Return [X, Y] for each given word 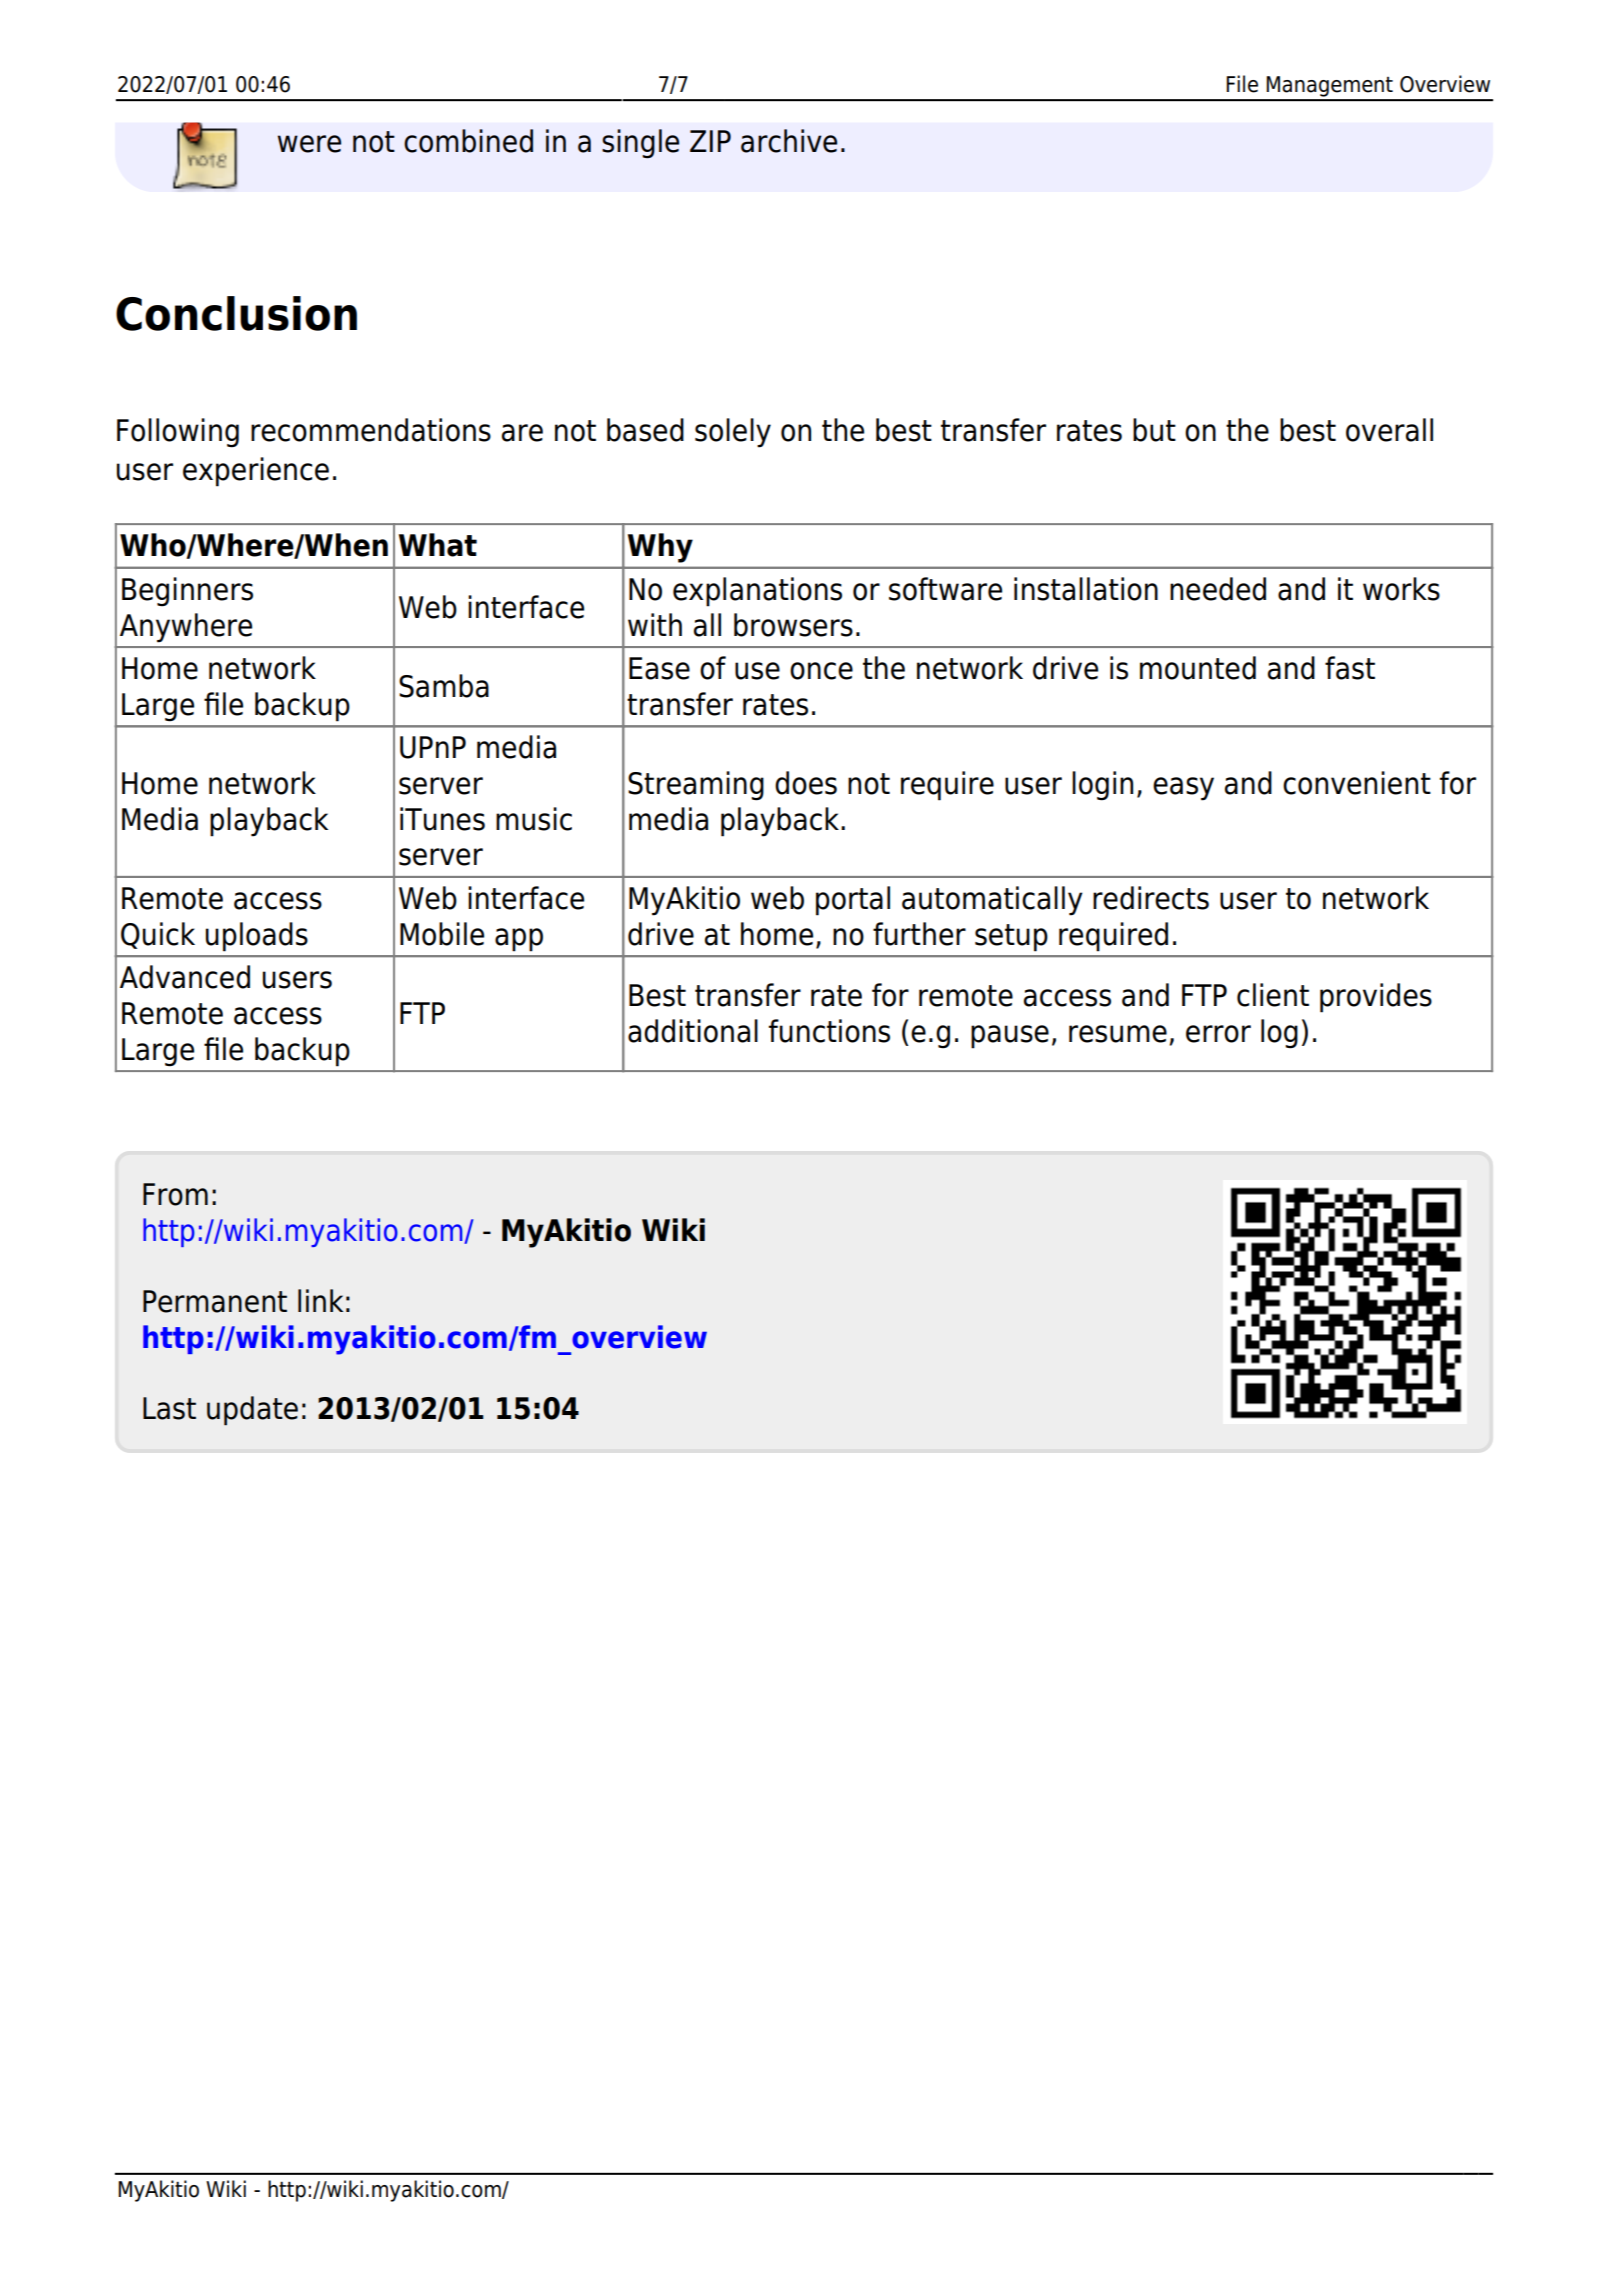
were [309, 144]
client [1273, 995]
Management [1329, 86]
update [252, 1411]
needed [1218, 589]
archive [789, 141]
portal [853, 901]
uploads [257, 937]
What [438, 545]
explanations [757, 592]
